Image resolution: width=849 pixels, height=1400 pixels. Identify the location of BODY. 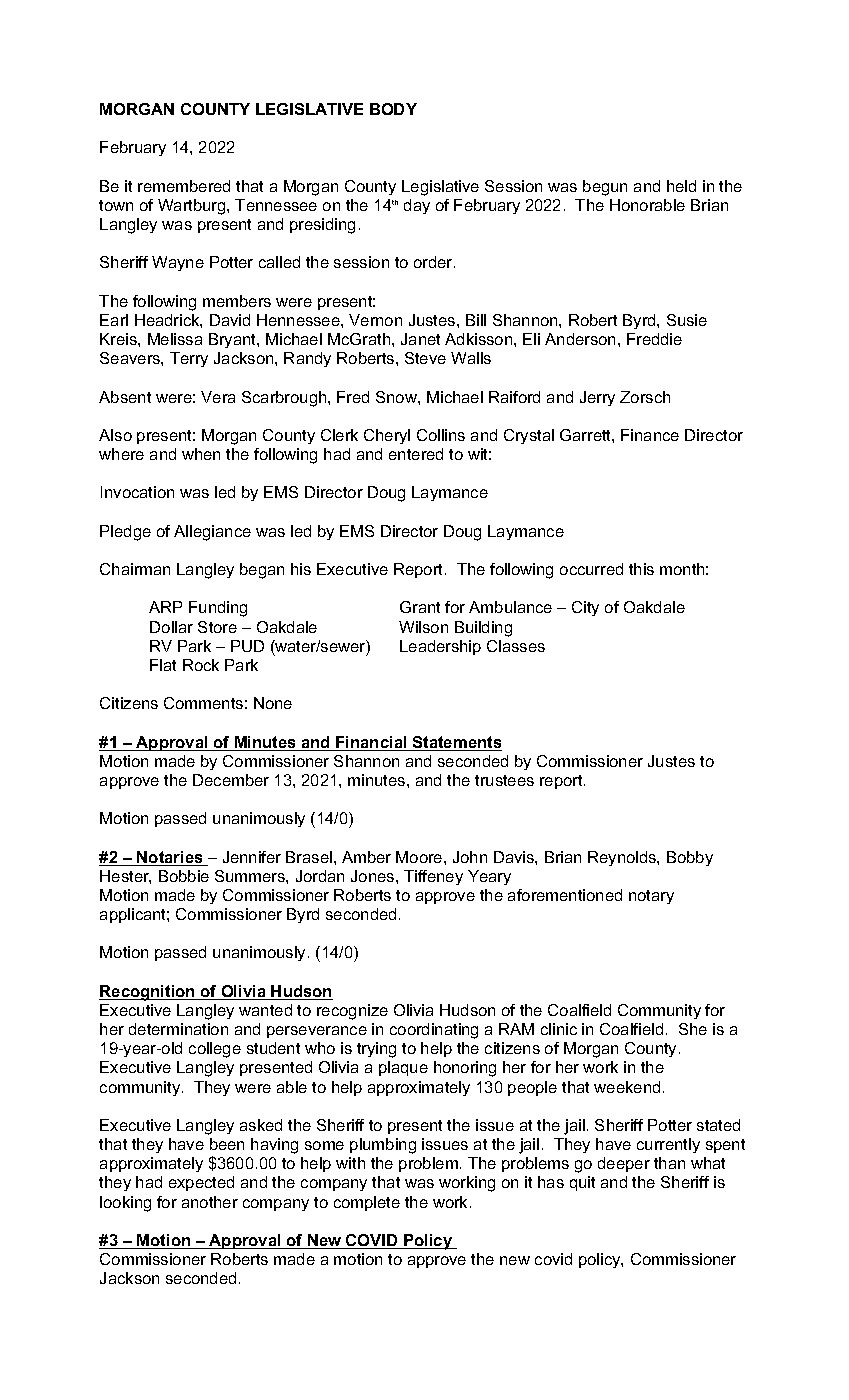
(393, 109).
